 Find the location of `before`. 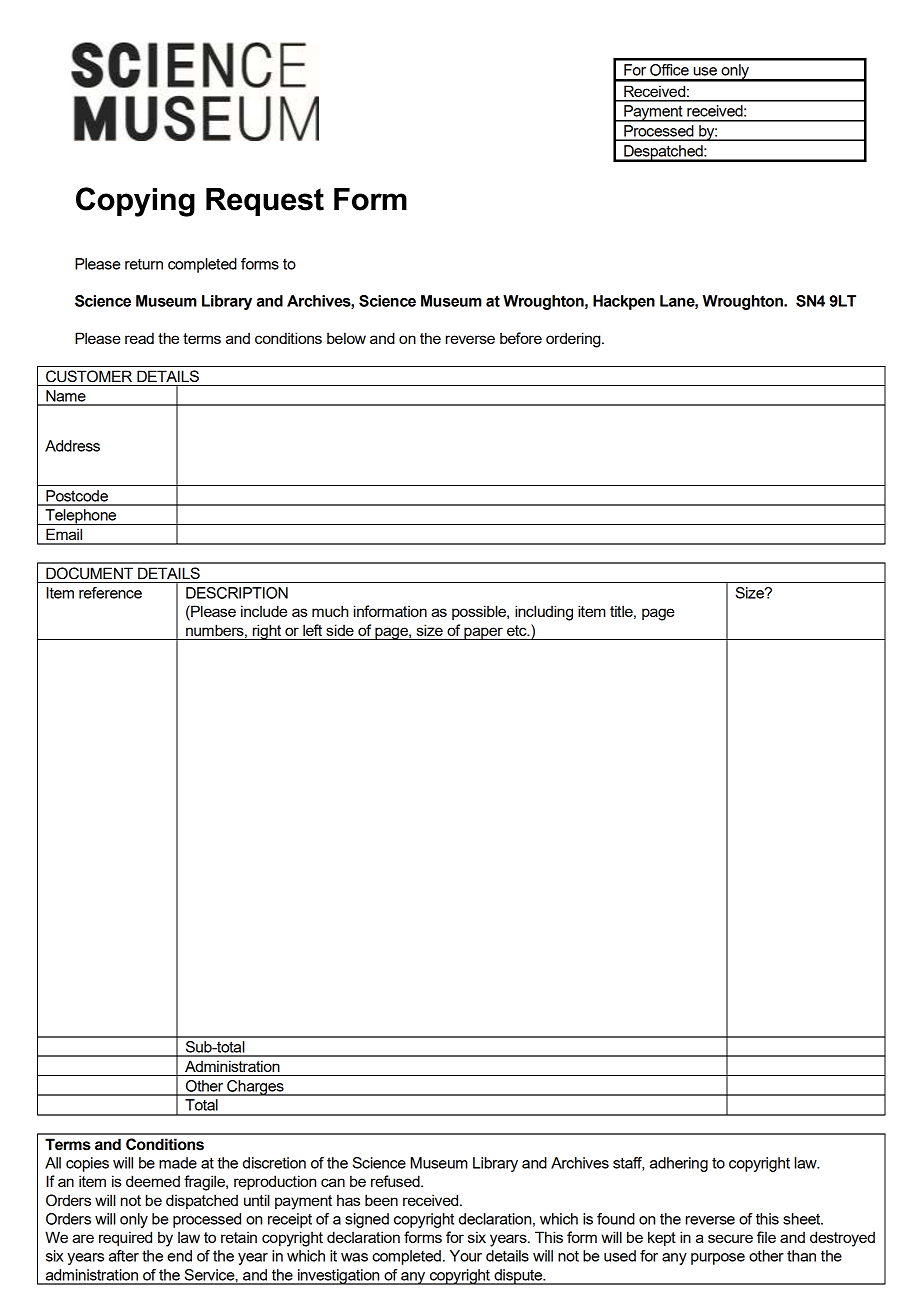

before is located at coordinates (521, 338).
